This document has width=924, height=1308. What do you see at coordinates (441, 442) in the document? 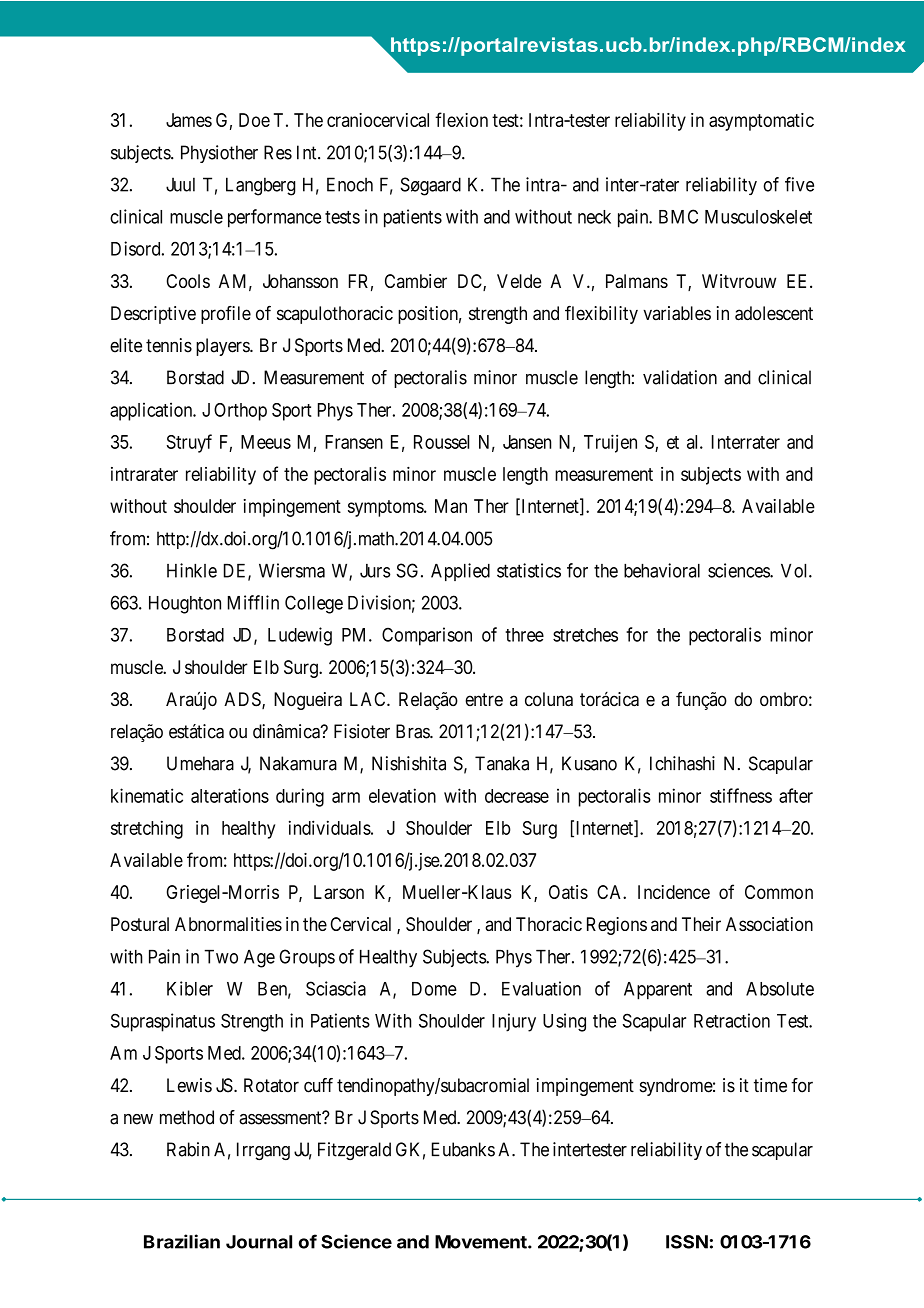
I see `Roussel` at bounding box center [441, 442].
